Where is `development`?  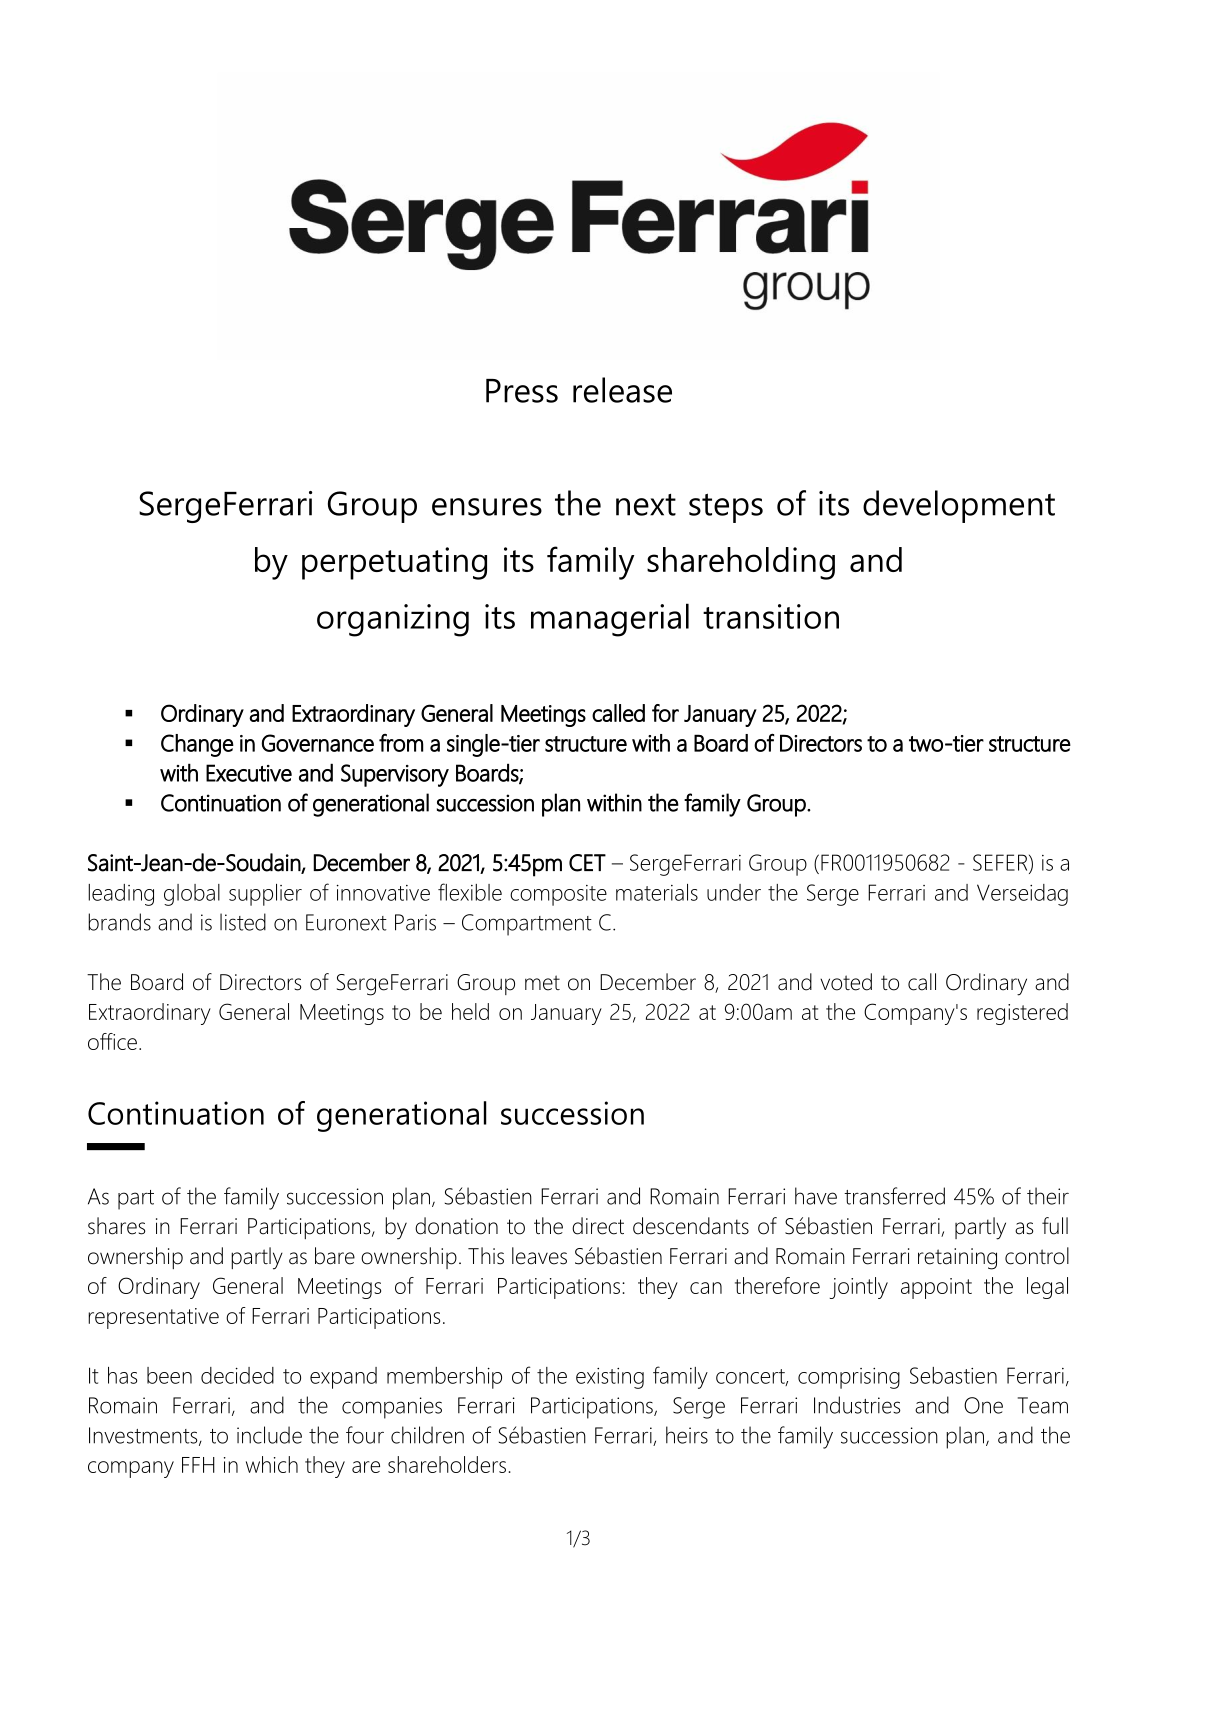
development is located at coordinates (959, 506).
